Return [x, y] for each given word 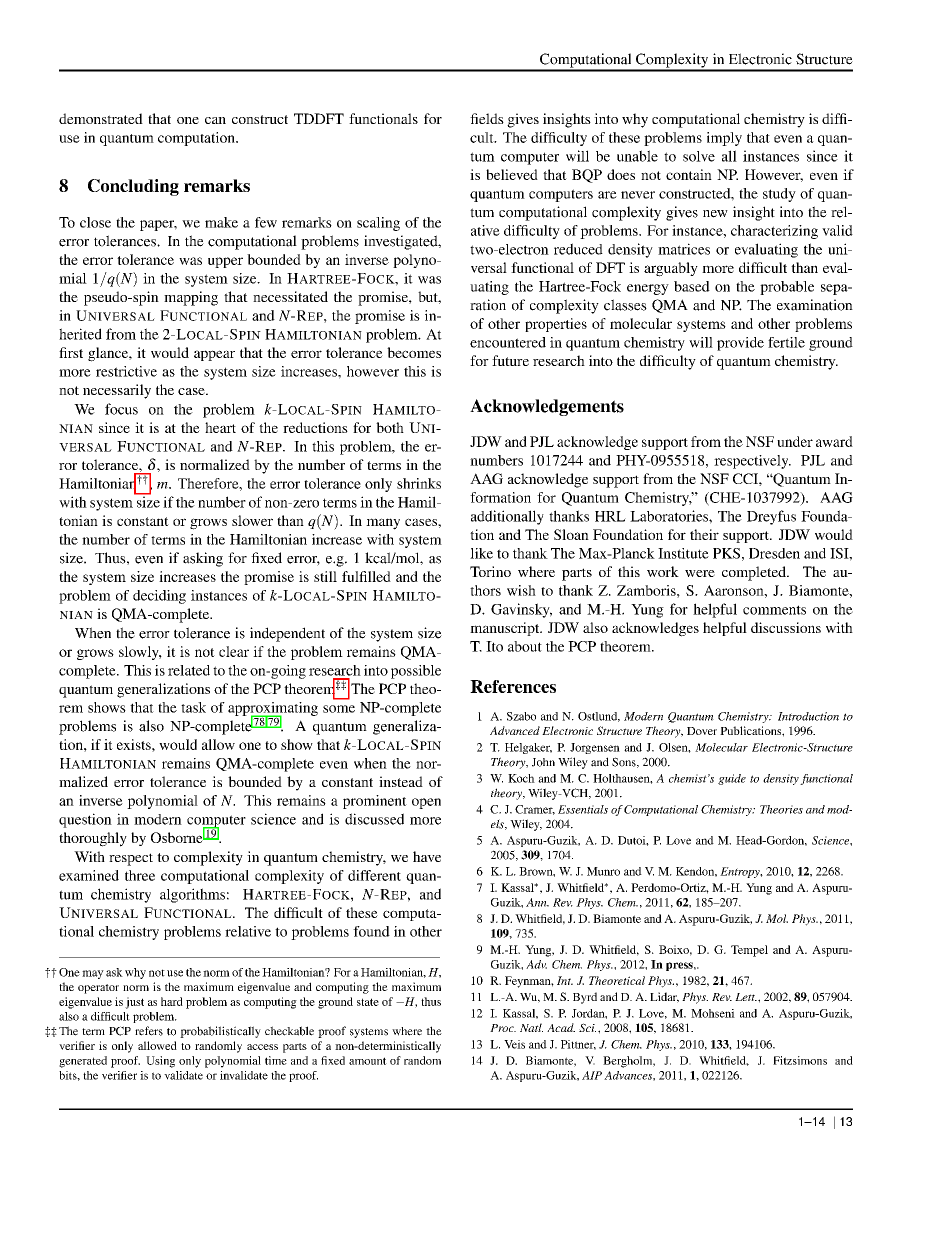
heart [220, 427]
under [795, 441]
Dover [702, 731]
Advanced [515, 730]
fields [487, 118]
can [215, 120]
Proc [503, 1028]
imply [724, 139]
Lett [746, 997]
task [193, 707]
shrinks [419, 483]
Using [160, 1062]
